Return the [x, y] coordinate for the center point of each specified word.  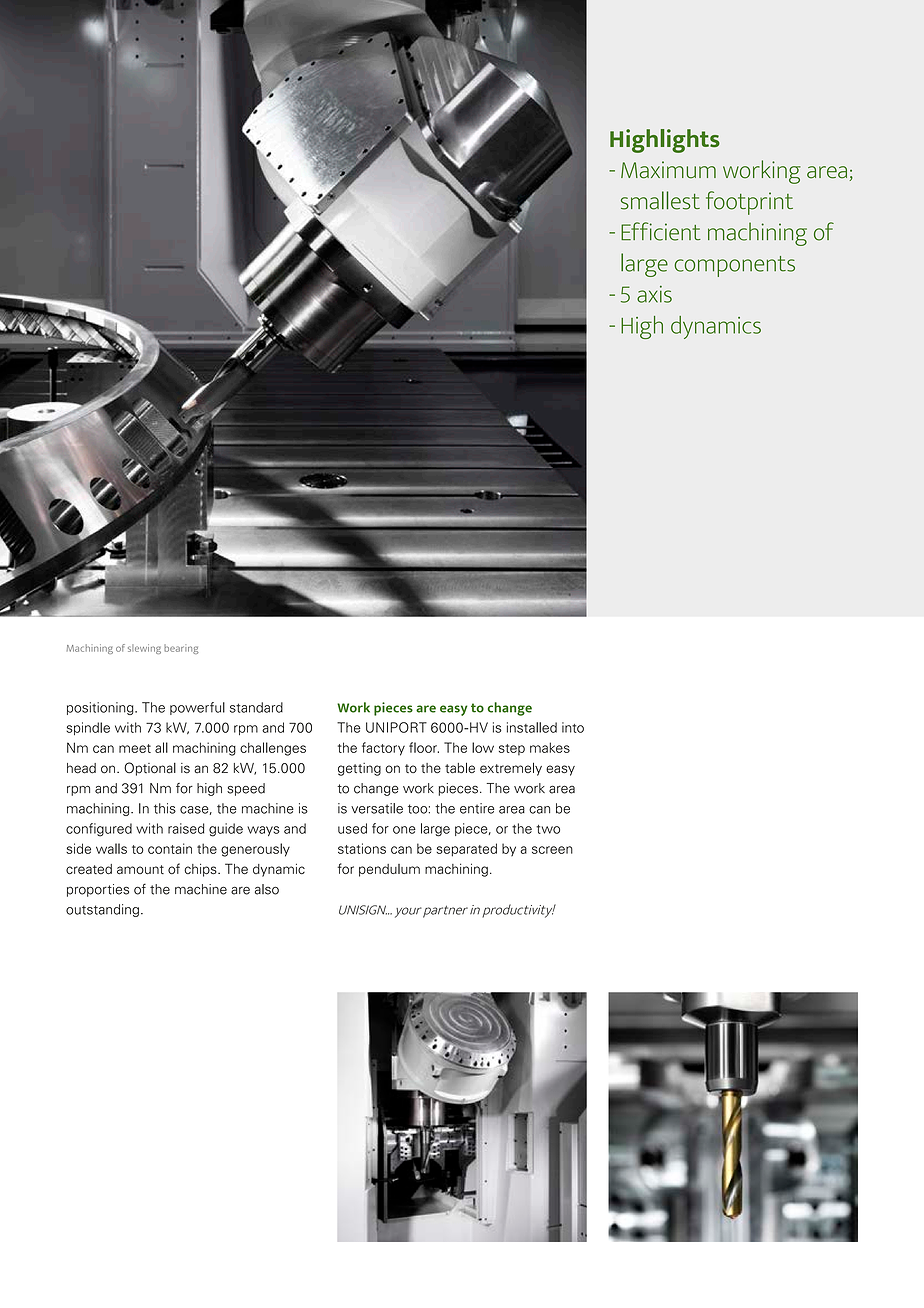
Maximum [668, 170]
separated [466, 850]
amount [140, 870]
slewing [144, 649]
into [573, 727]
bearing [181, 649]
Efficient [661, 231]
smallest [660, 200]
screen [552, 850]
